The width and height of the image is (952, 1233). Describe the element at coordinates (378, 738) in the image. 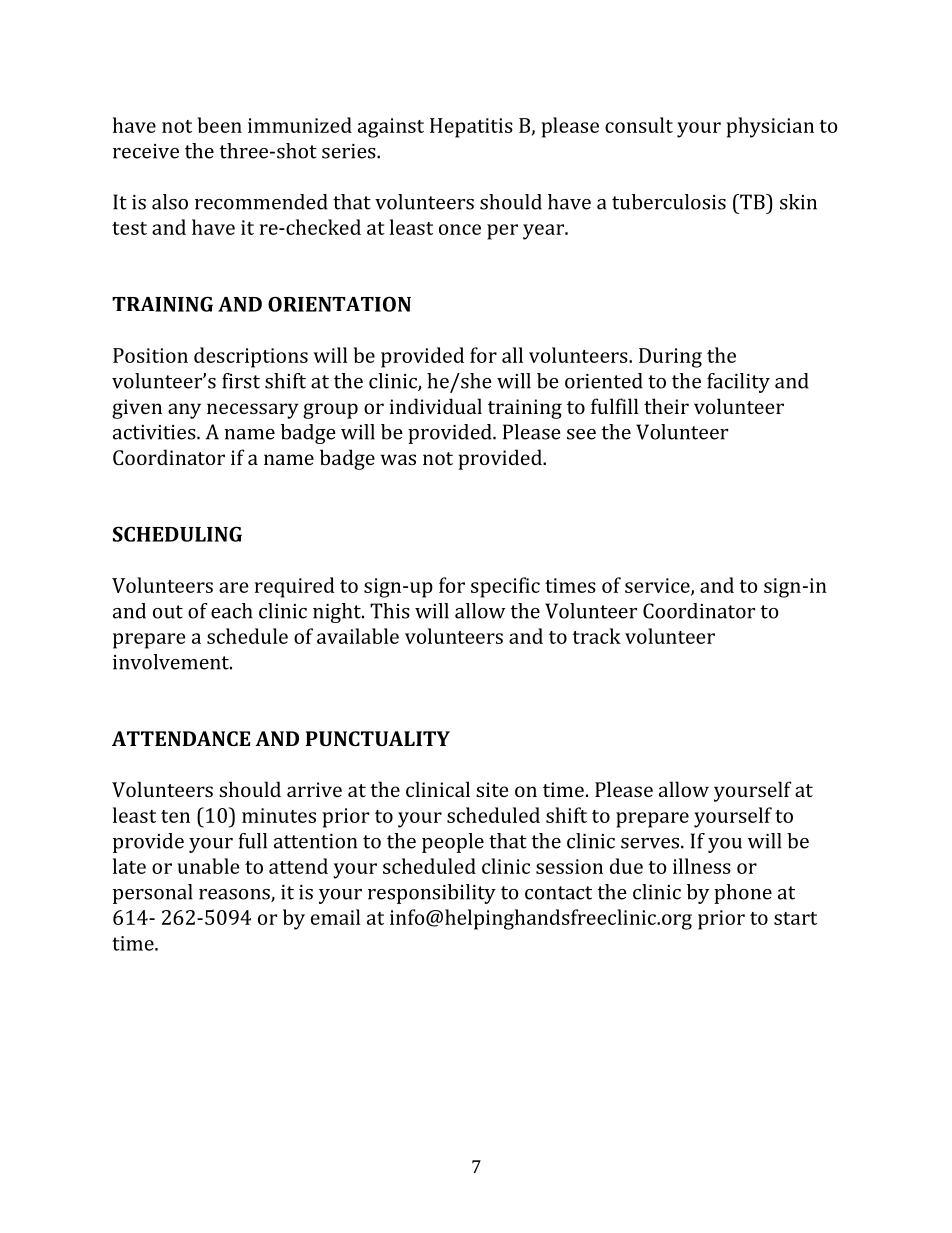

I see `PUNCTUALITY` at that location.
